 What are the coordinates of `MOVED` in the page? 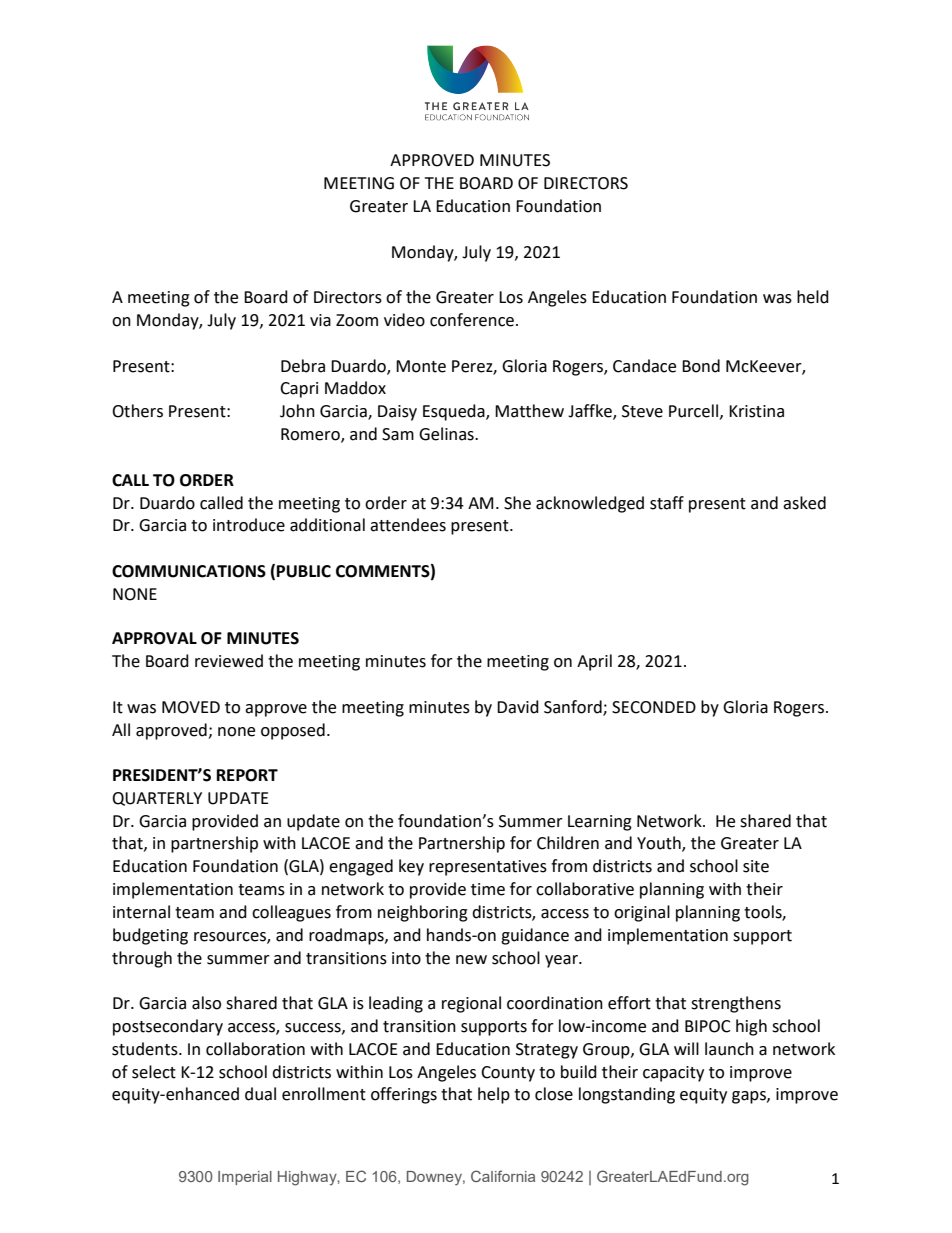 It's located at (191, 707).
